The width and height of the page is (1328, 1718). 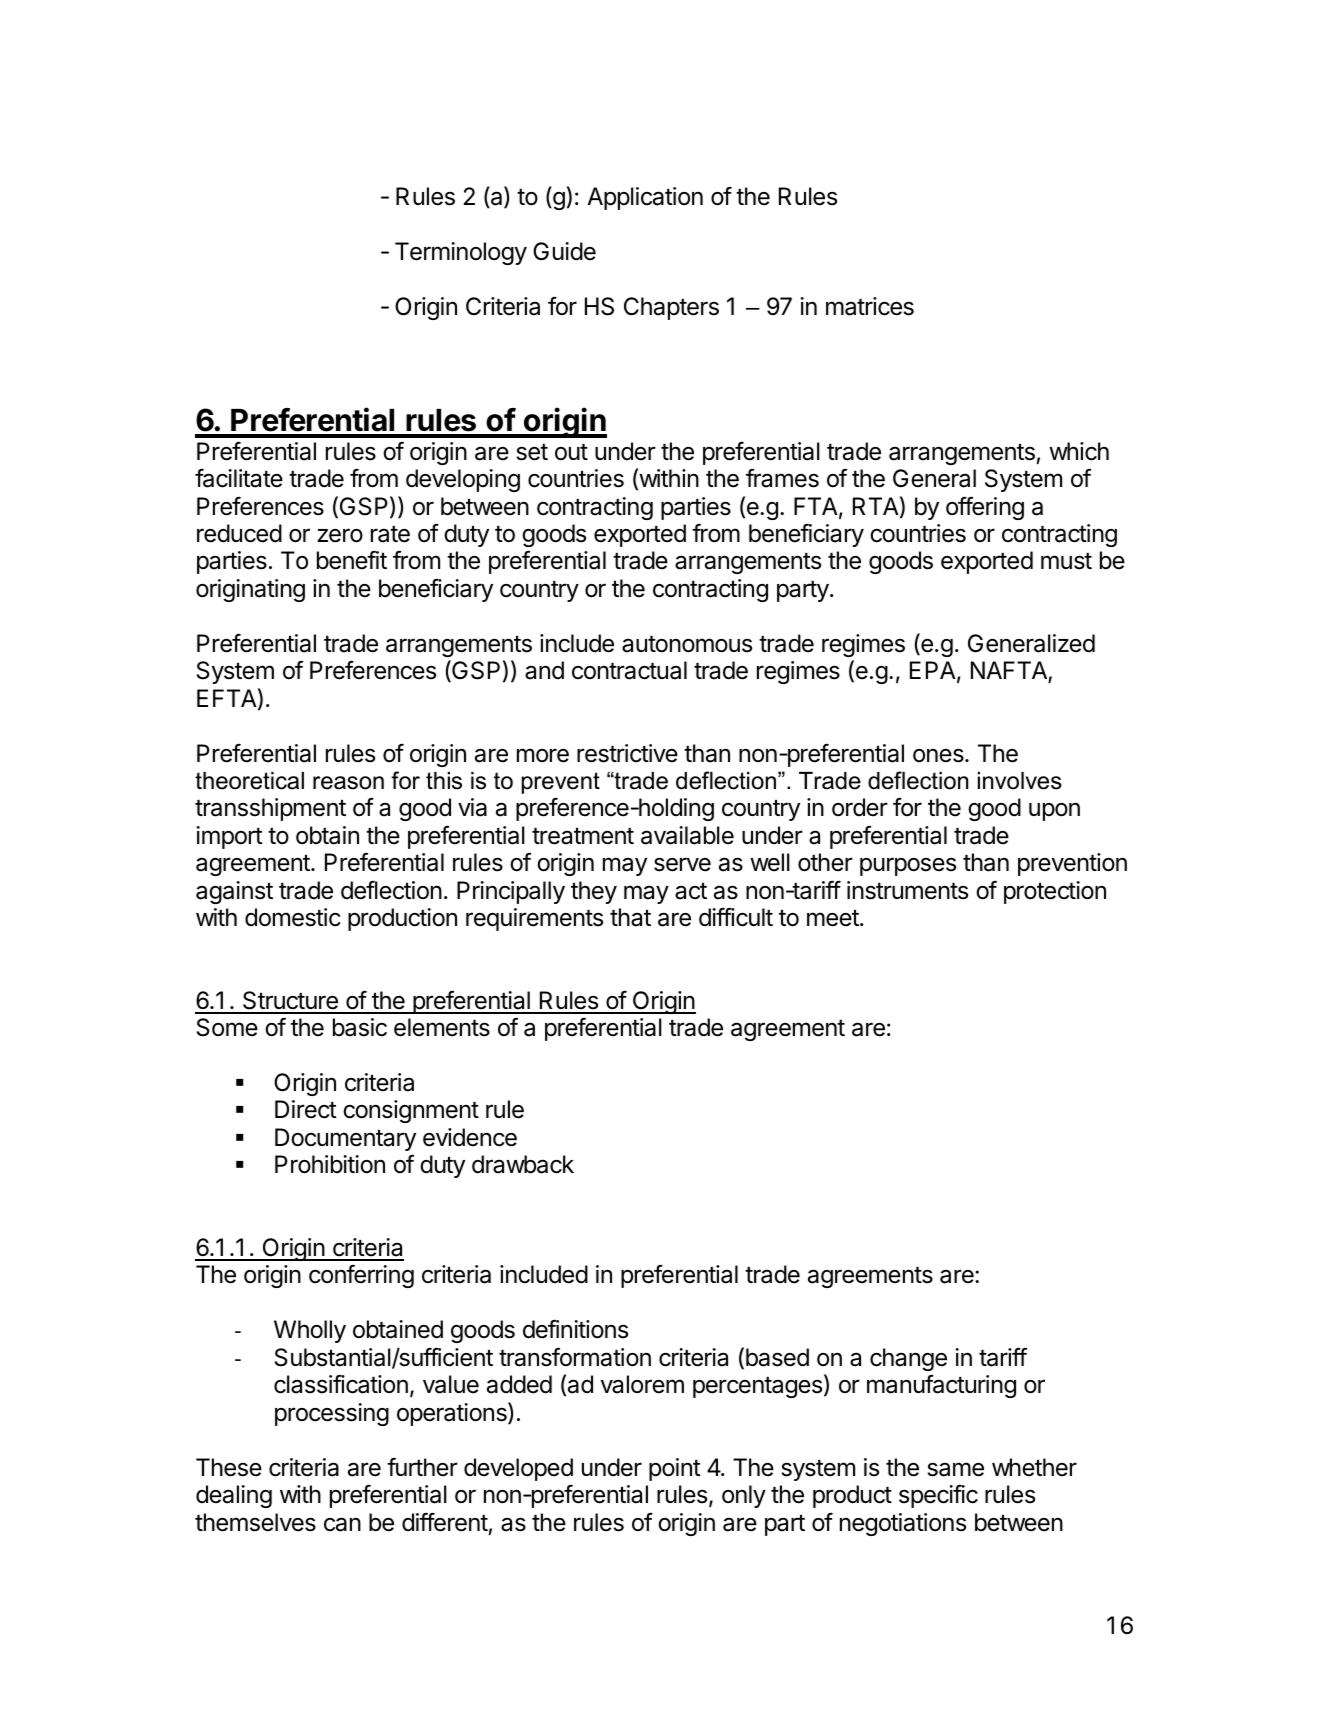 What do you see at coordinates (293, 917) in the page?
I see `domestic` at bounding box center [293, 917].
